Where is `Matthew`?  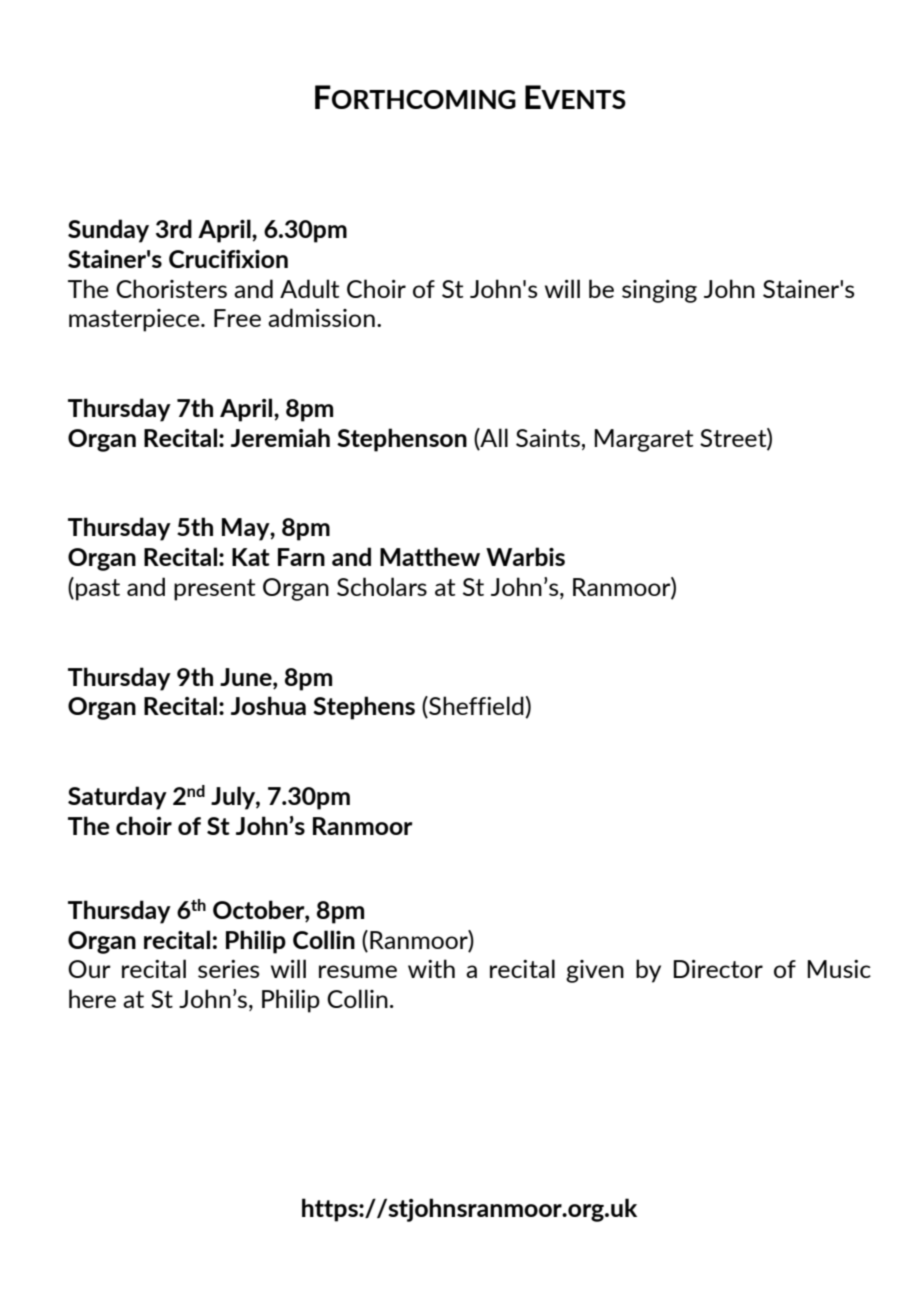
Matthew is located at coordinates (430, 556).
